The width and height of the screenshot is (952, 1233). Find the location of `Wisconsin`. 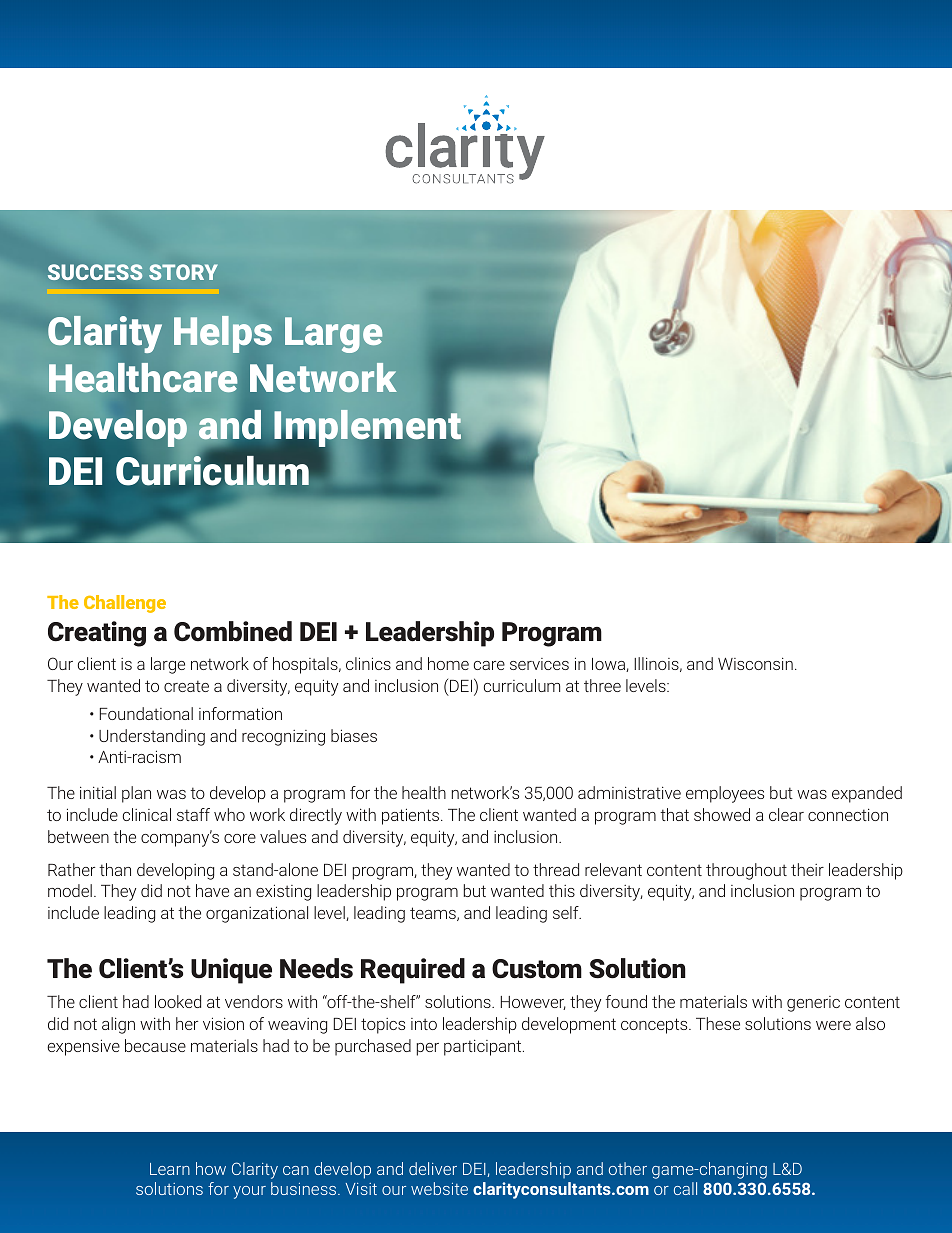

Wisconsin is located at coordinates (755, 664).
